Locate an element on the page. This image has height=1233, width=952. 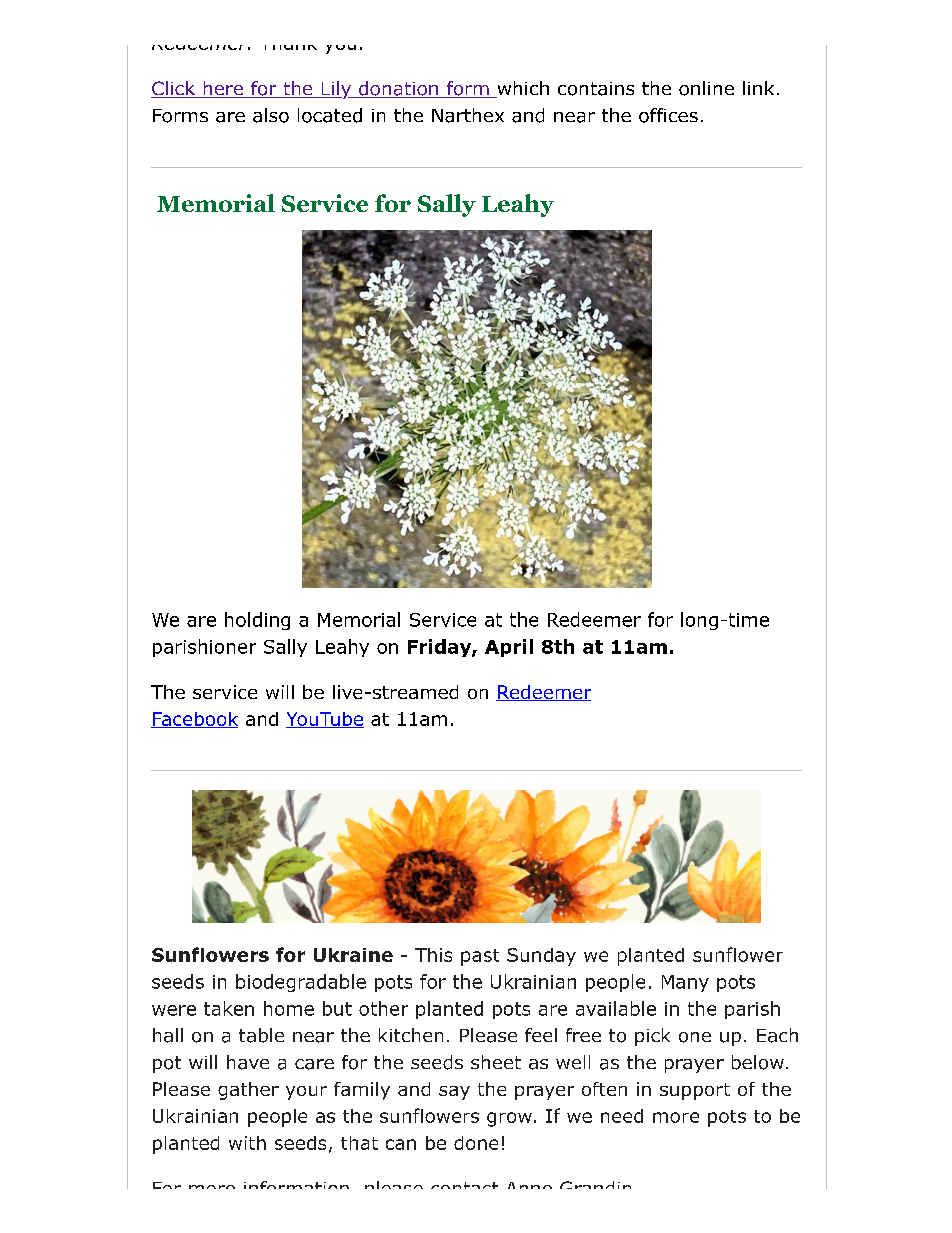
with is located at coordinates (247, 1143).
